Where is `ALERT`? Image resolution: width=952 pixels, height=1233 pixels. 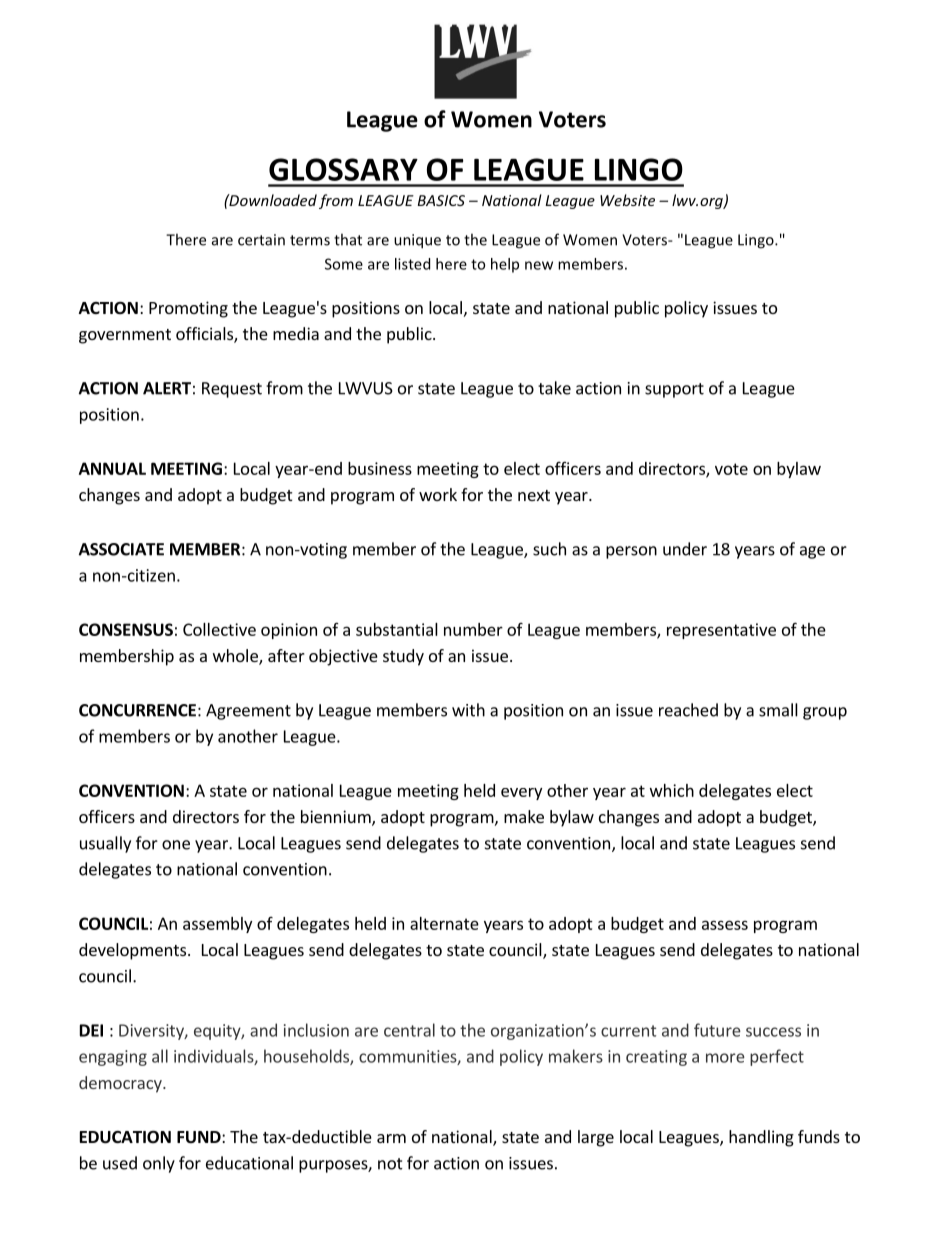
ALERT is located at coordinates (167, 388).
